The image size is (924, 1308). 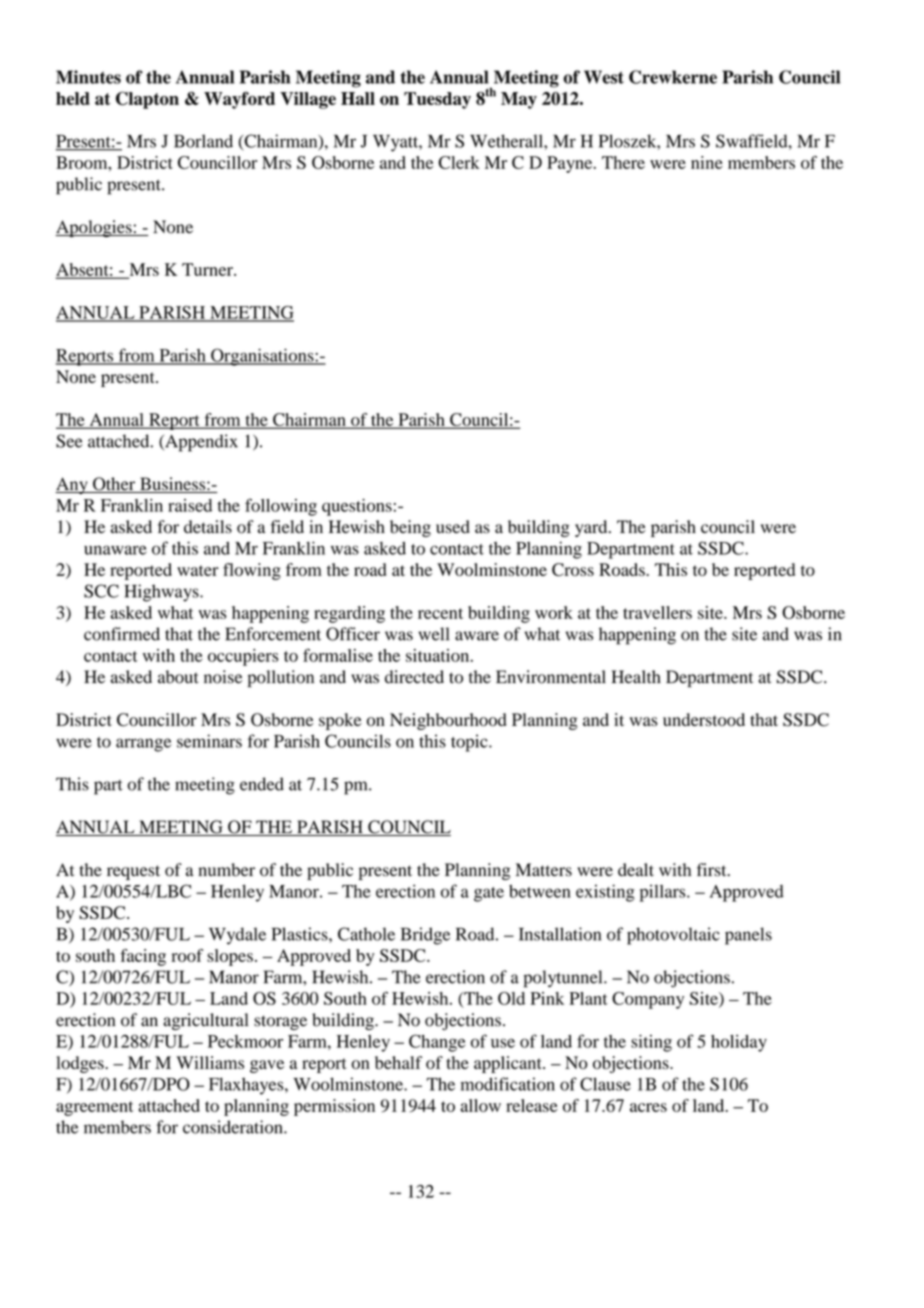 I want to click on West, so click(x=604, y=77).
